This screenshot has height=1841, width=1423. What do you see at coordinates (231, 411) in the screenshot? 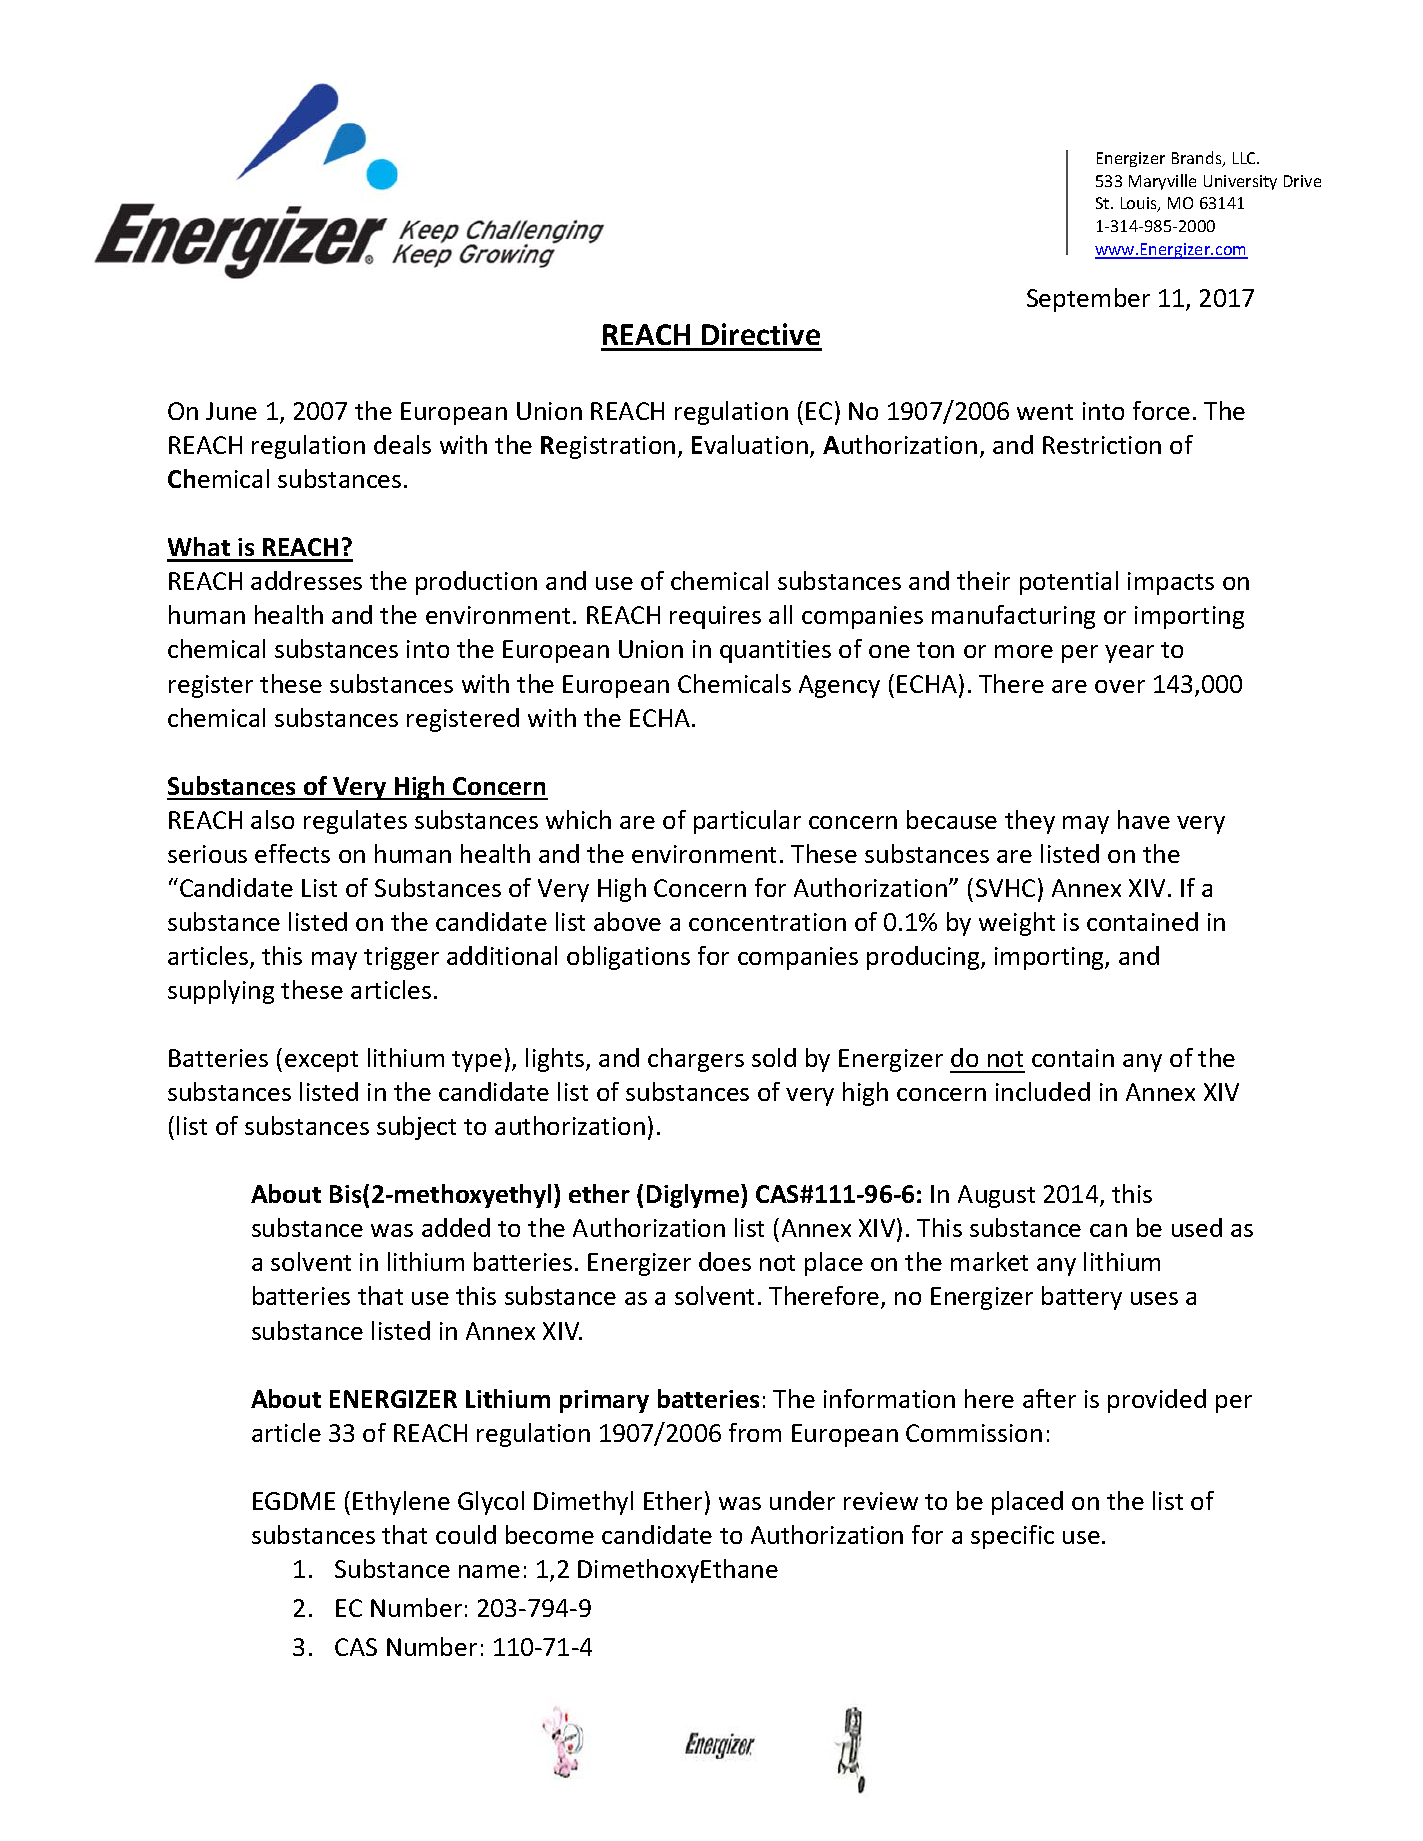
I see `June` at bounding box center [231, 411].
